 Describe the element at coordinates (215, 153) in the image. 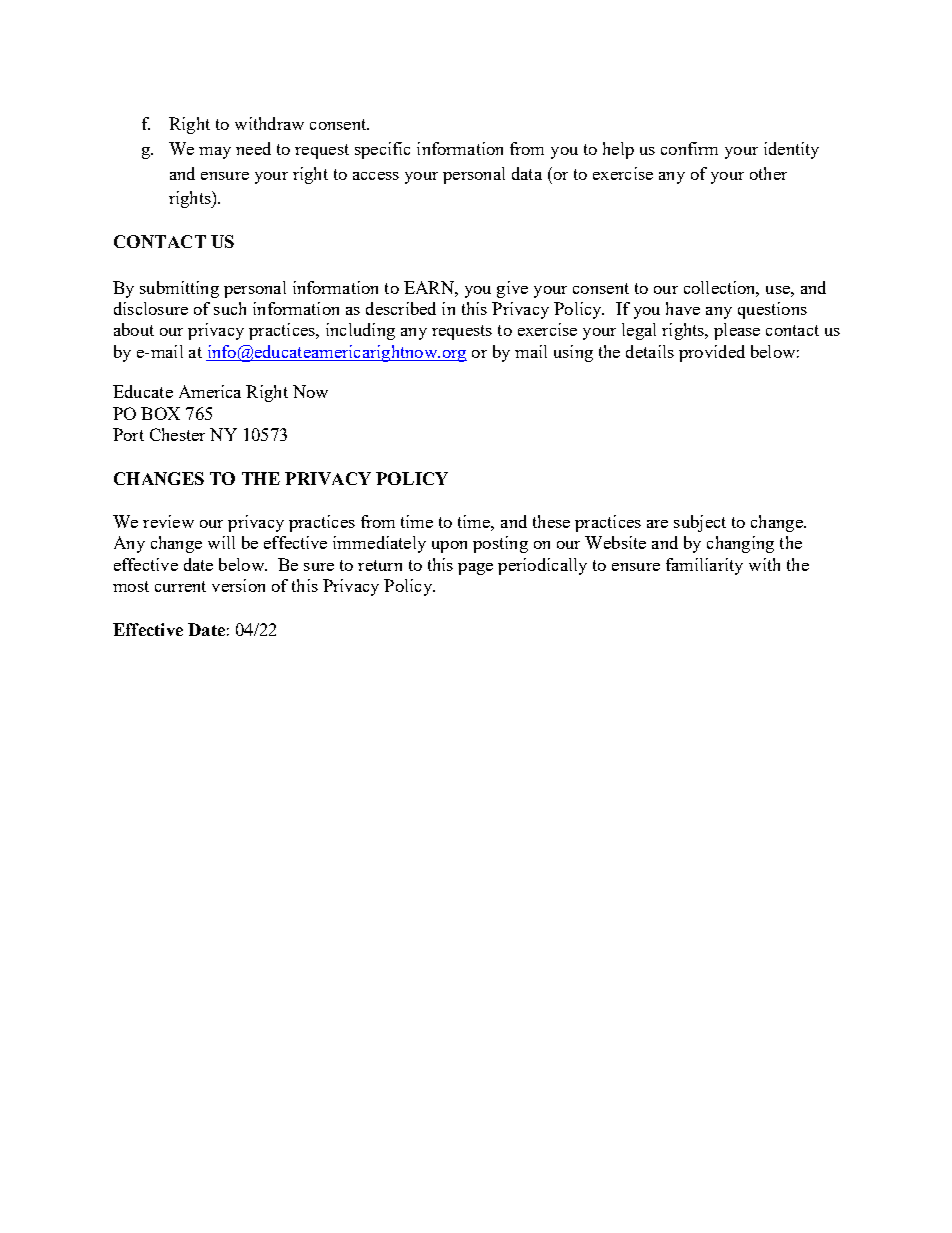

I see `may` at that location.
